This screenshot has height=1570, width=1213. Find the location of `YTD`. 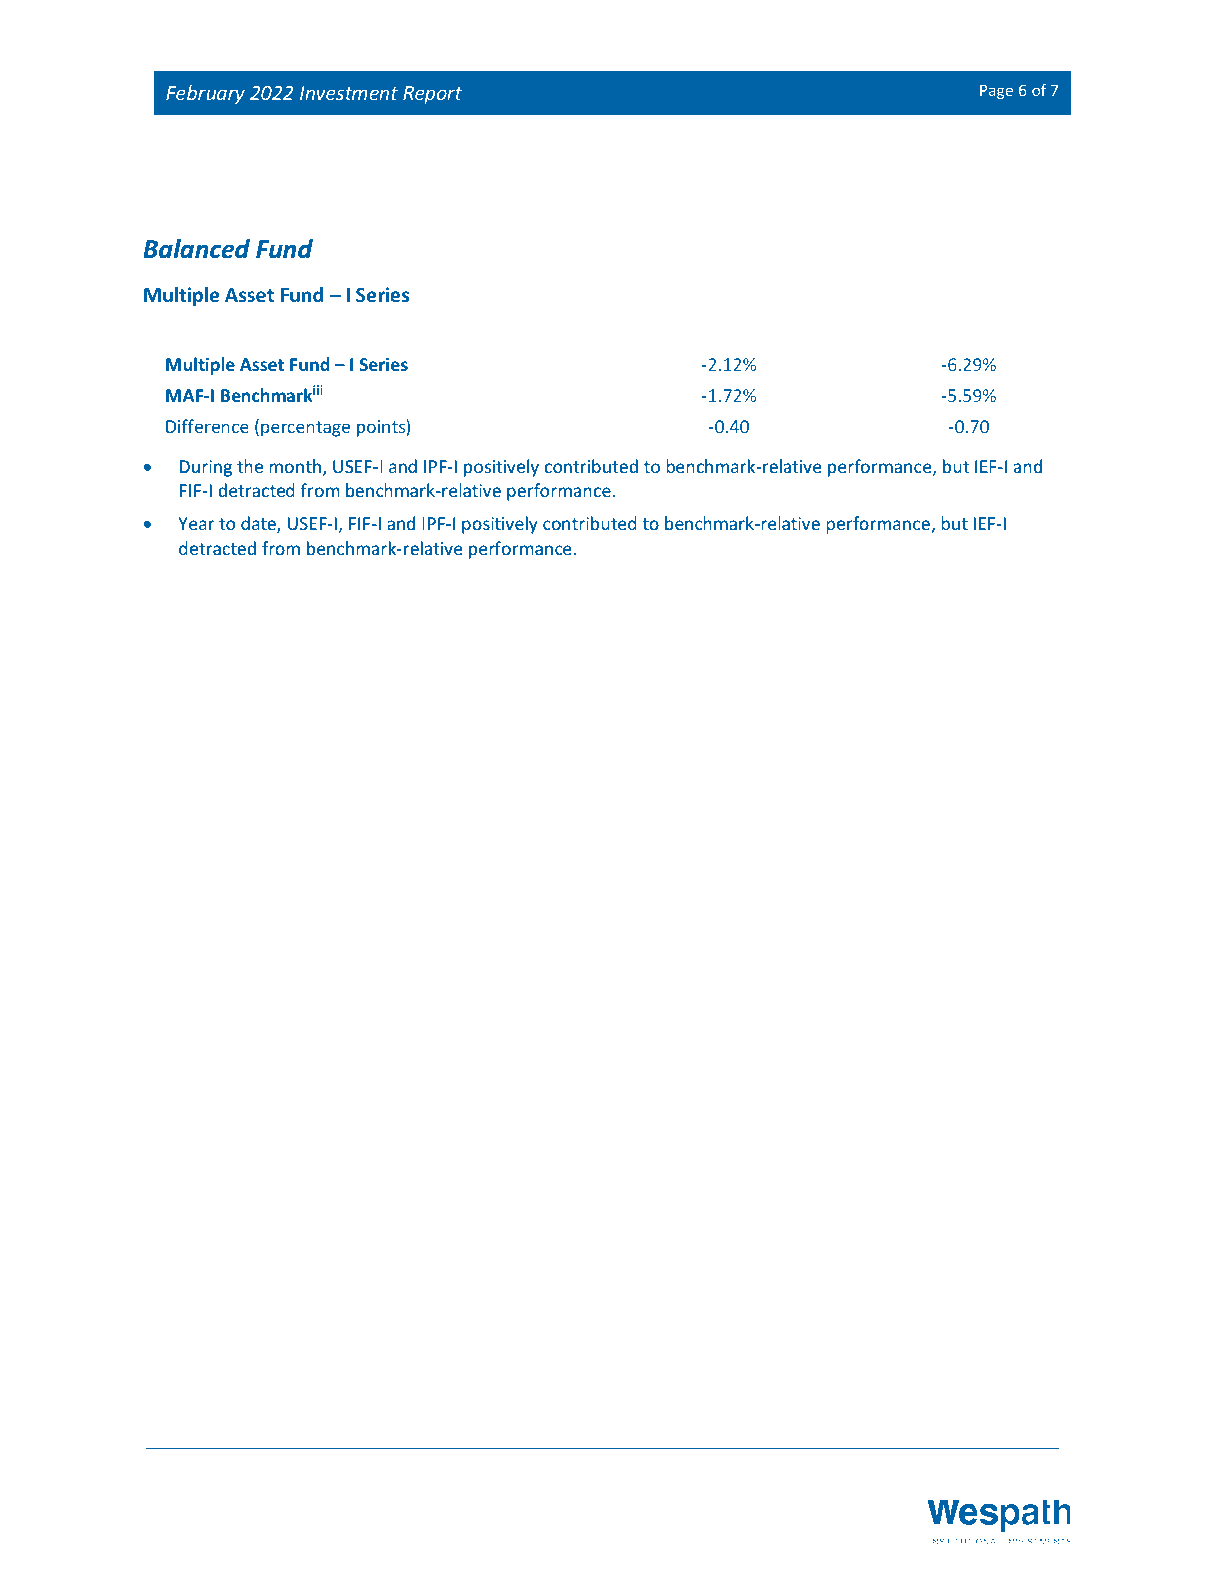

YTD is located at coordinates (969, 332).
